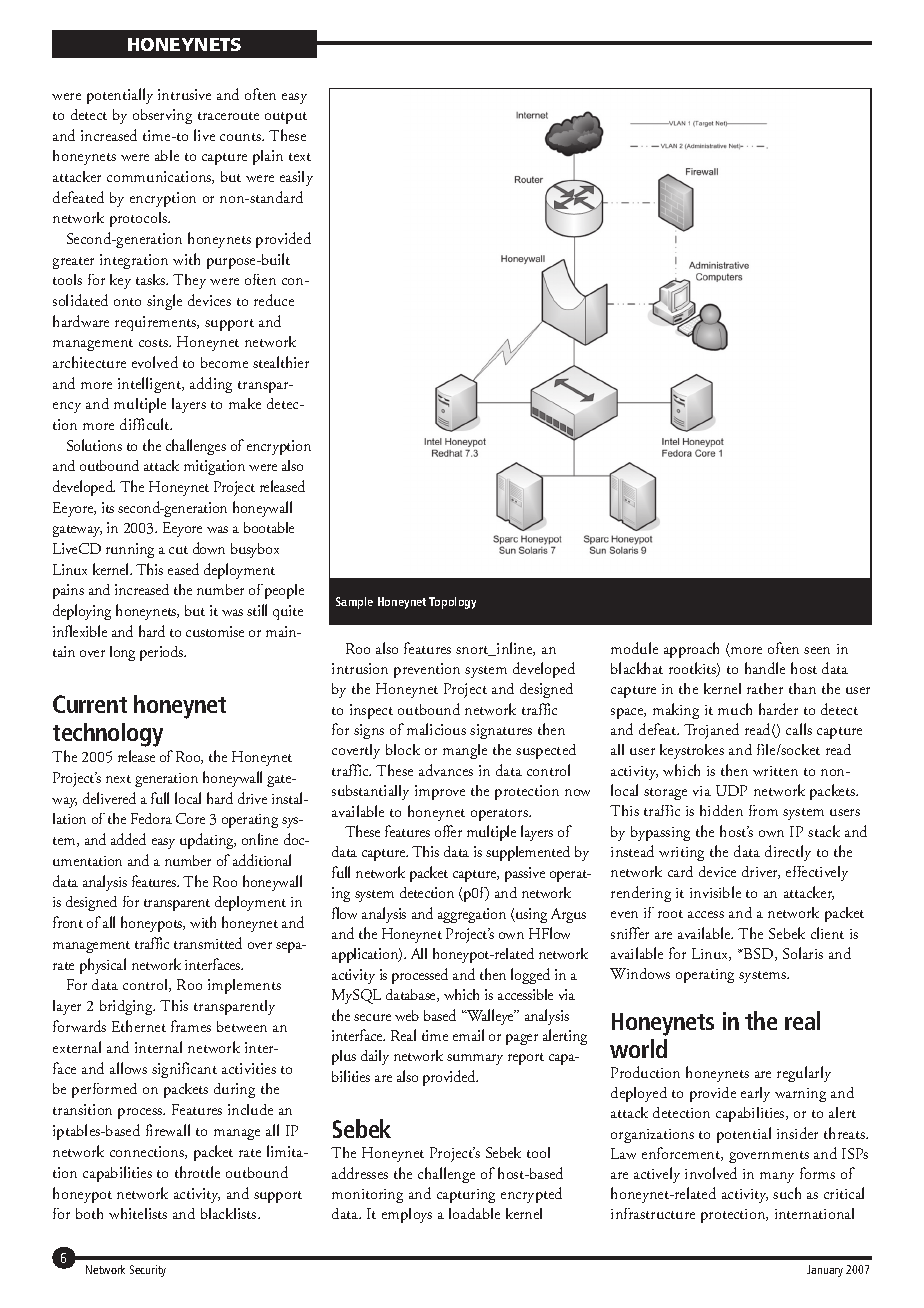 The width and height of the page is (924, 1308). What do you see at coordinates (300, 157) in the page?
I see `text` at bounding box center [300, 157].
